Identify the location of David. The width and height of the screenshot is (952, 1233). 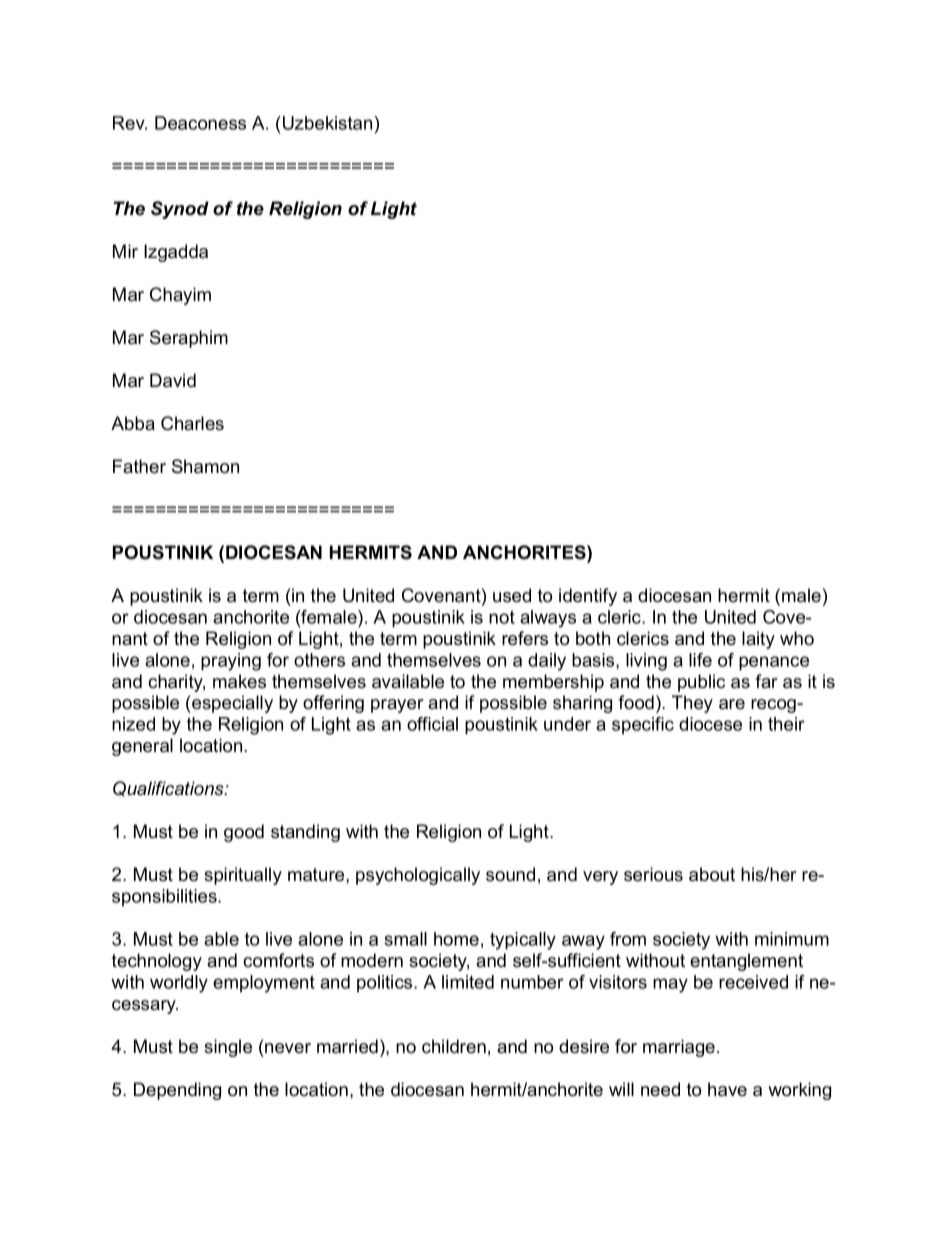
(173, 380).
